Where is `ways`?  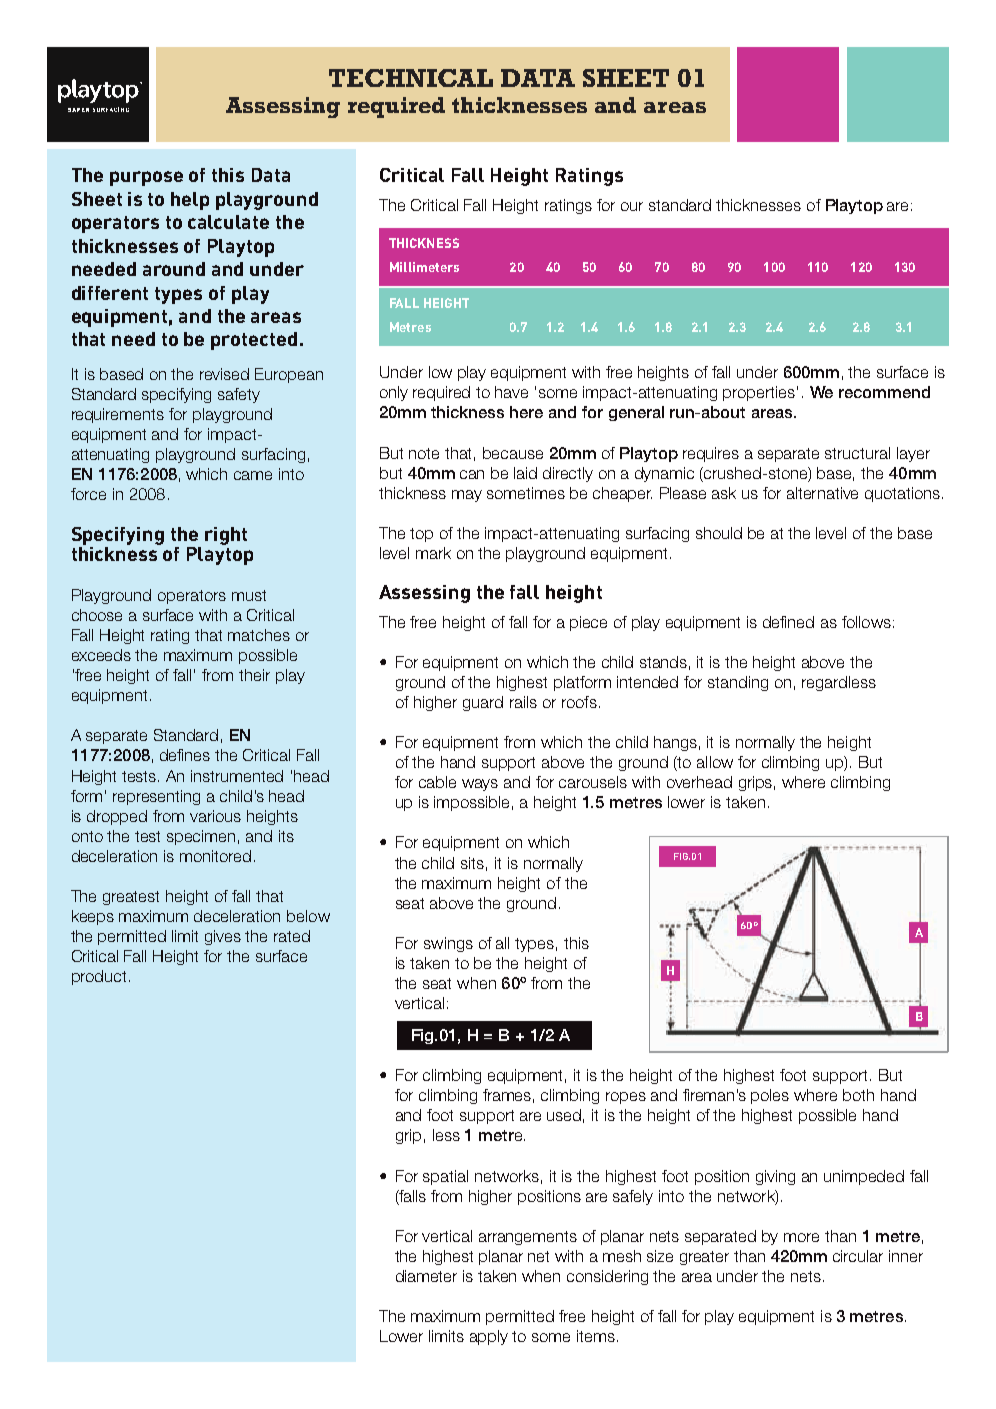
ways is located at coordinates (480, 785).
